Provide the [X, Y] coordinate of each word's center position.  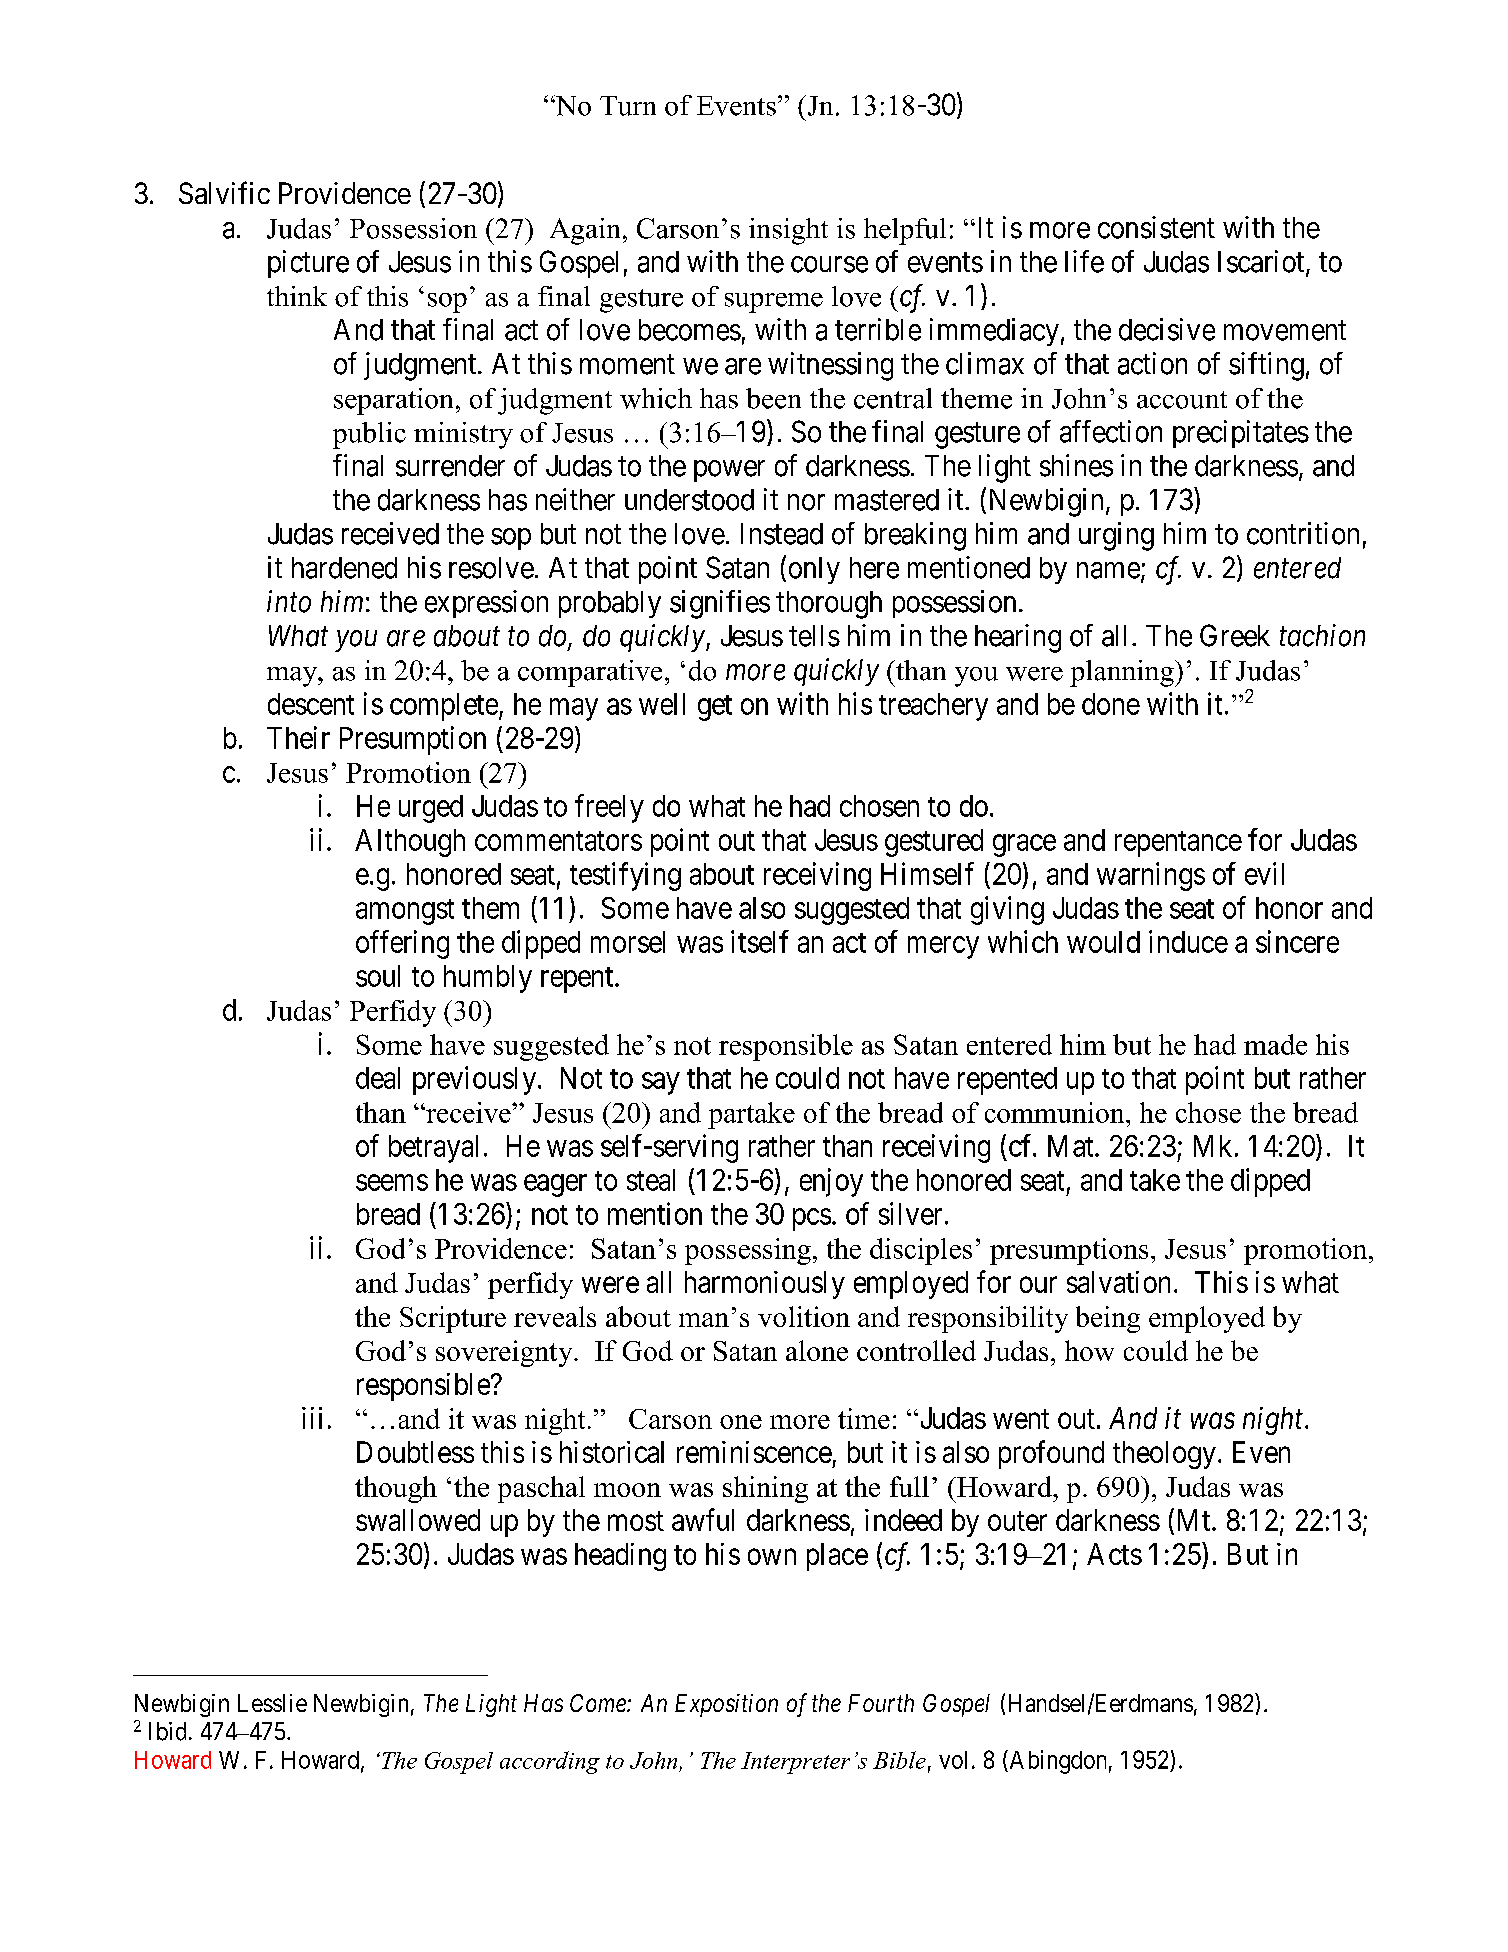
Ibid [167, 1731]
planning [1123, 673]
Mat [1072, 1146]
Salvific [224, 192]
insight [788, 231]
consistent [1156, 227]
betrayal [433, 1149]
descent [311, 704]
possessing [748, 1251]
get [715, 708]
